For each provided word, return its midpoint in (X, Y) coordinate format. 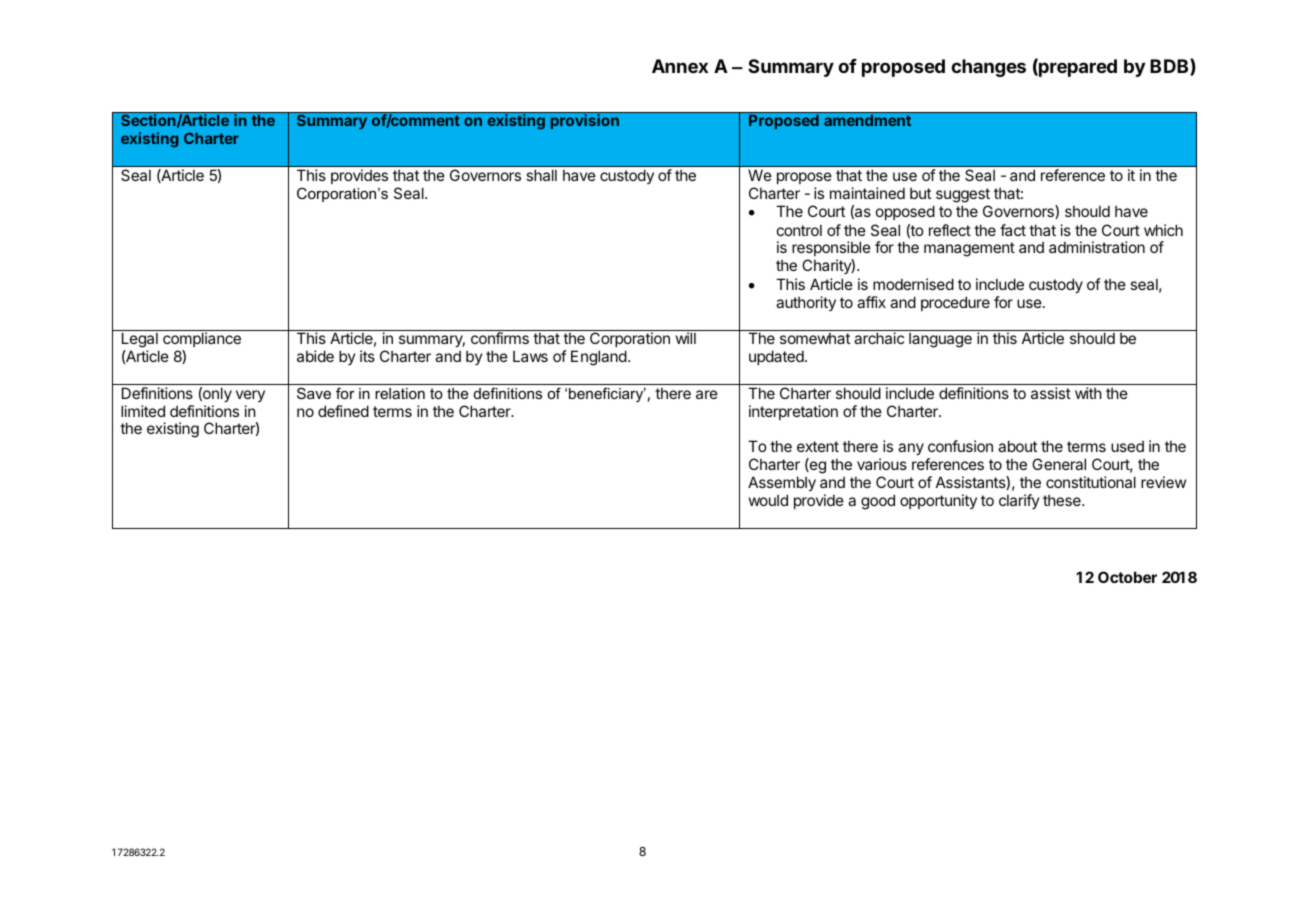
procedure (955, 303)
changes (988, 68)
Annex (680, 66)
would (768, 500)
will (686, 338)
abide (315, 356)
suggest (963, 195)
